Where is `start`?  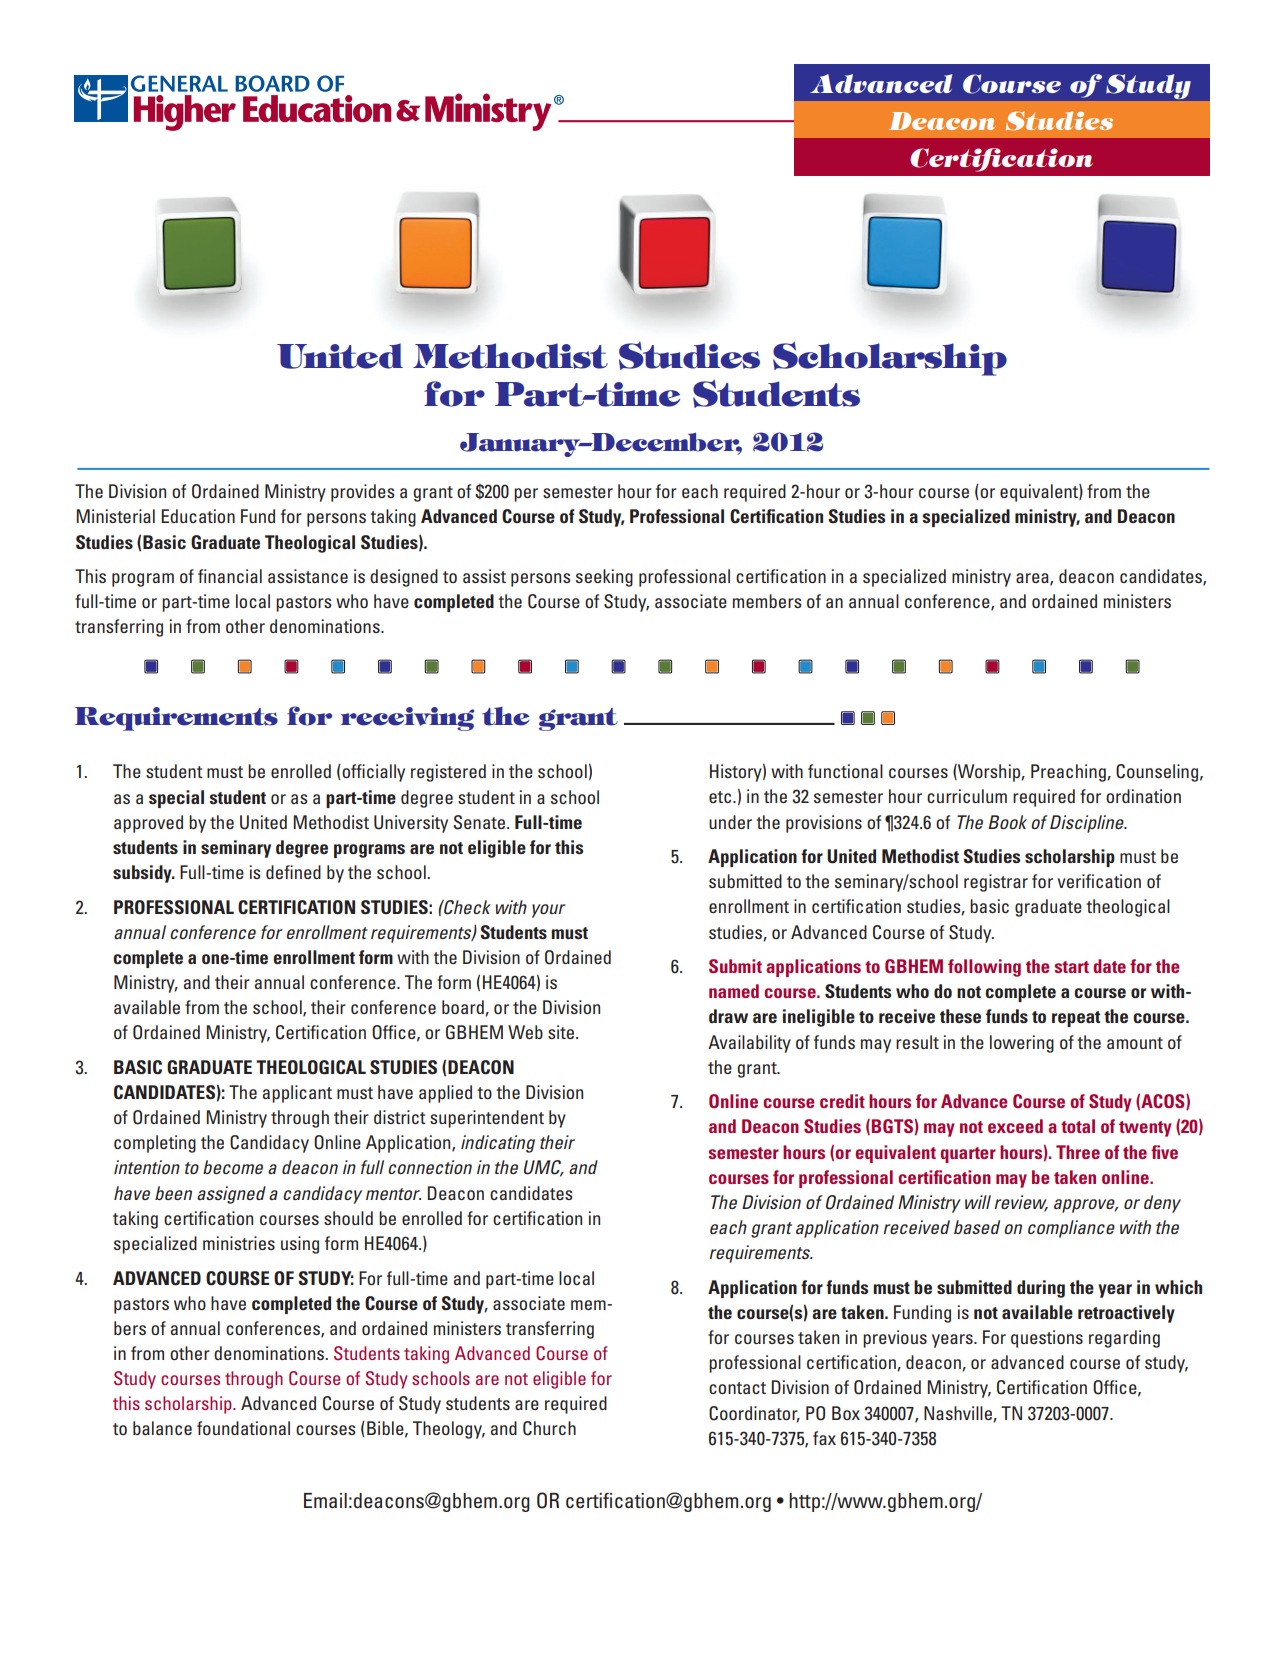 start is located at coordinates (1072, 967).
